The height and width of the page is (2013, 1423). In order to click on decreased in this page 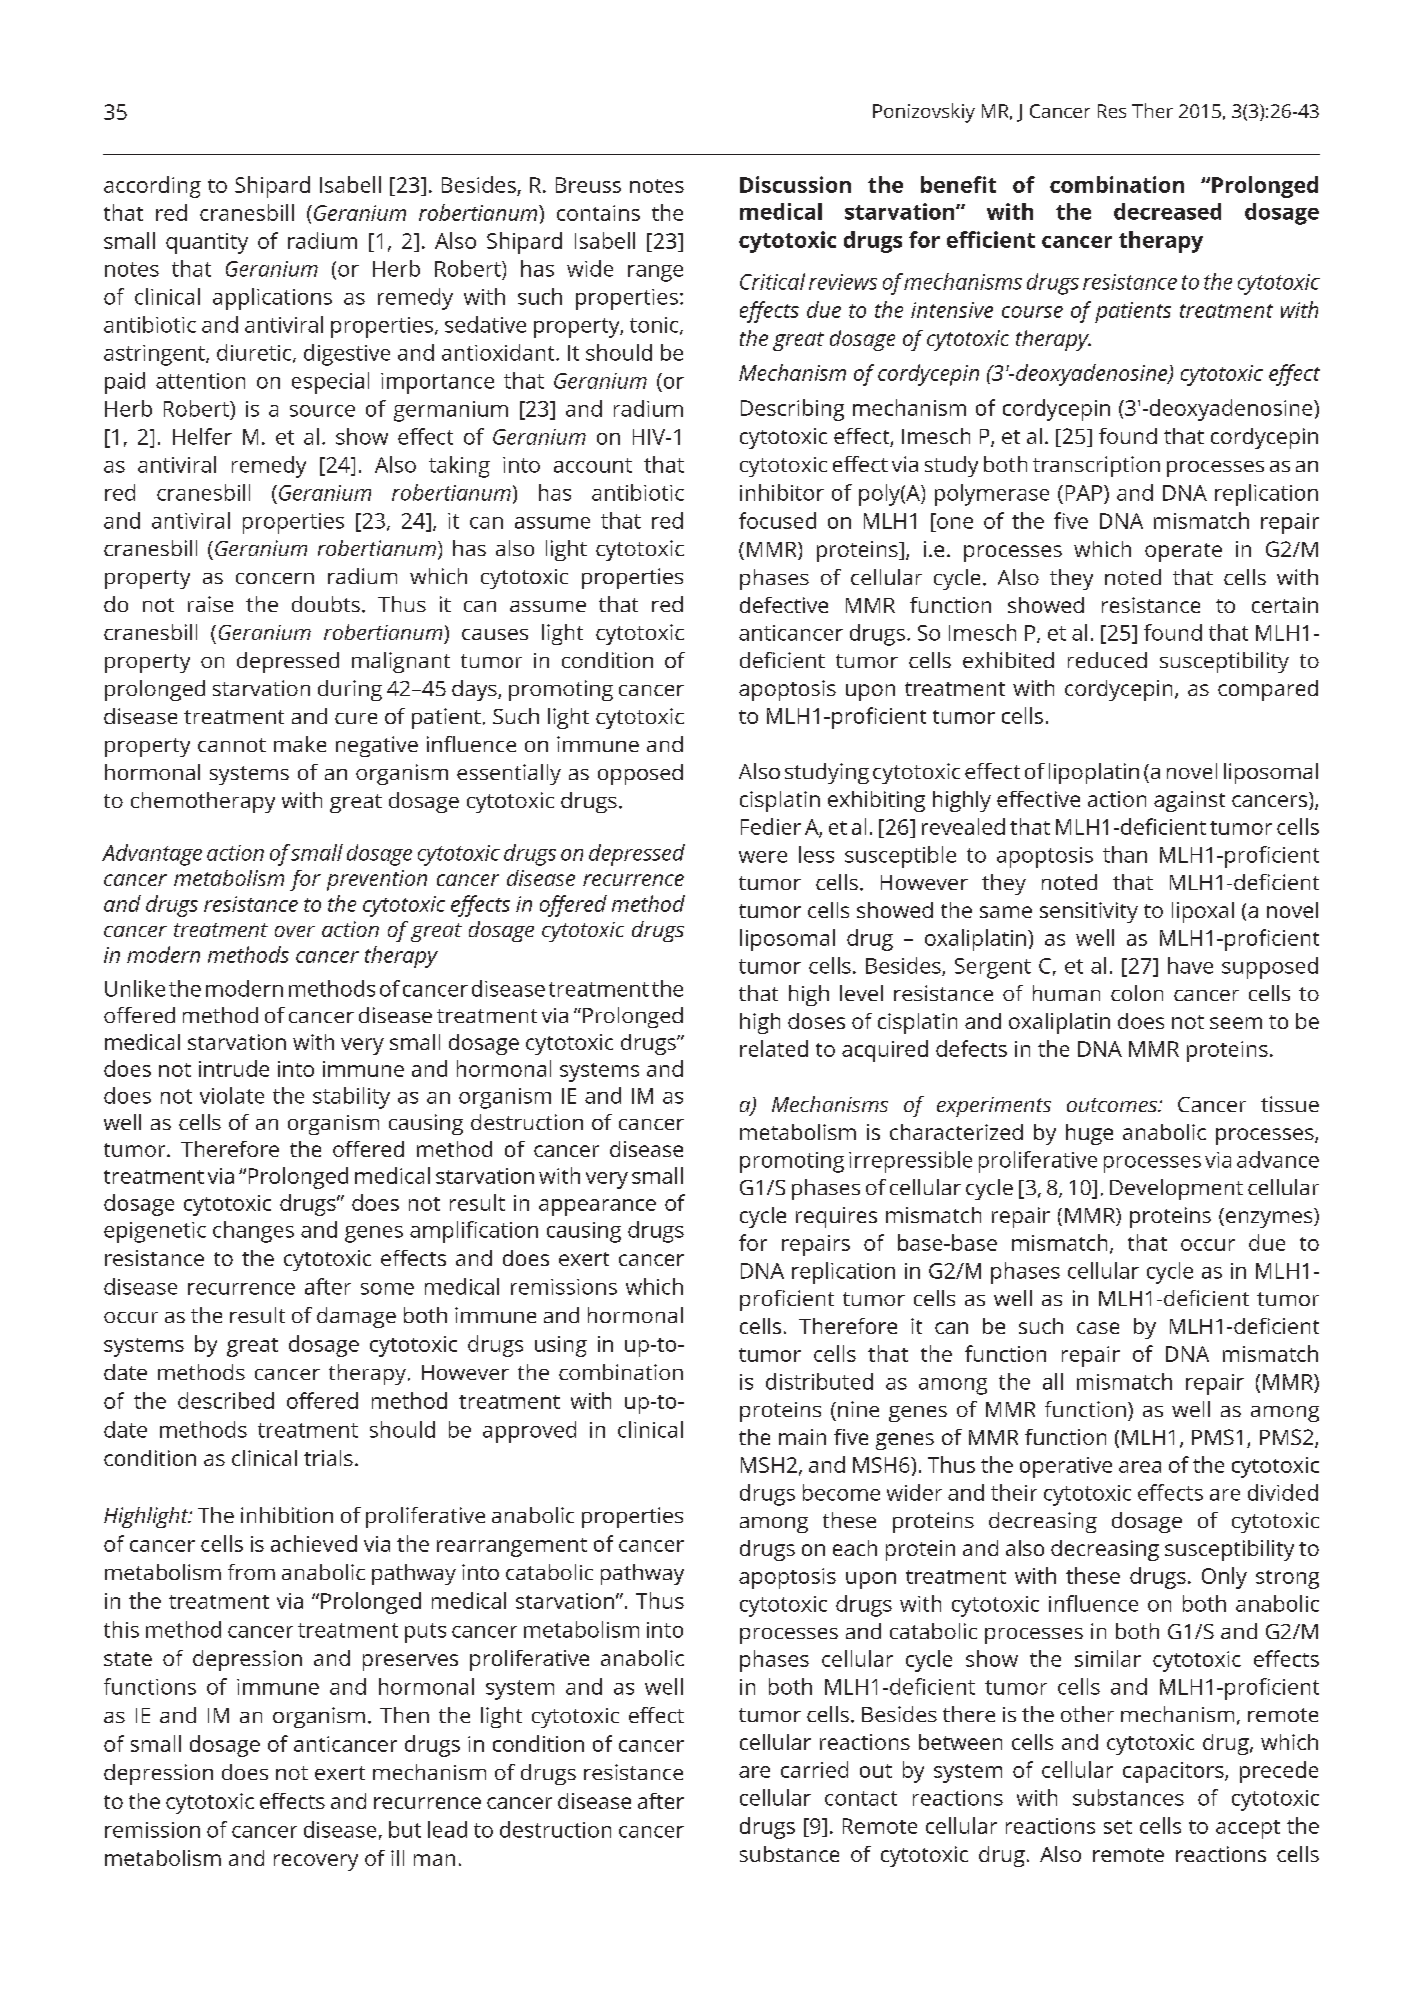, I will do `click(1167, 211)`.
